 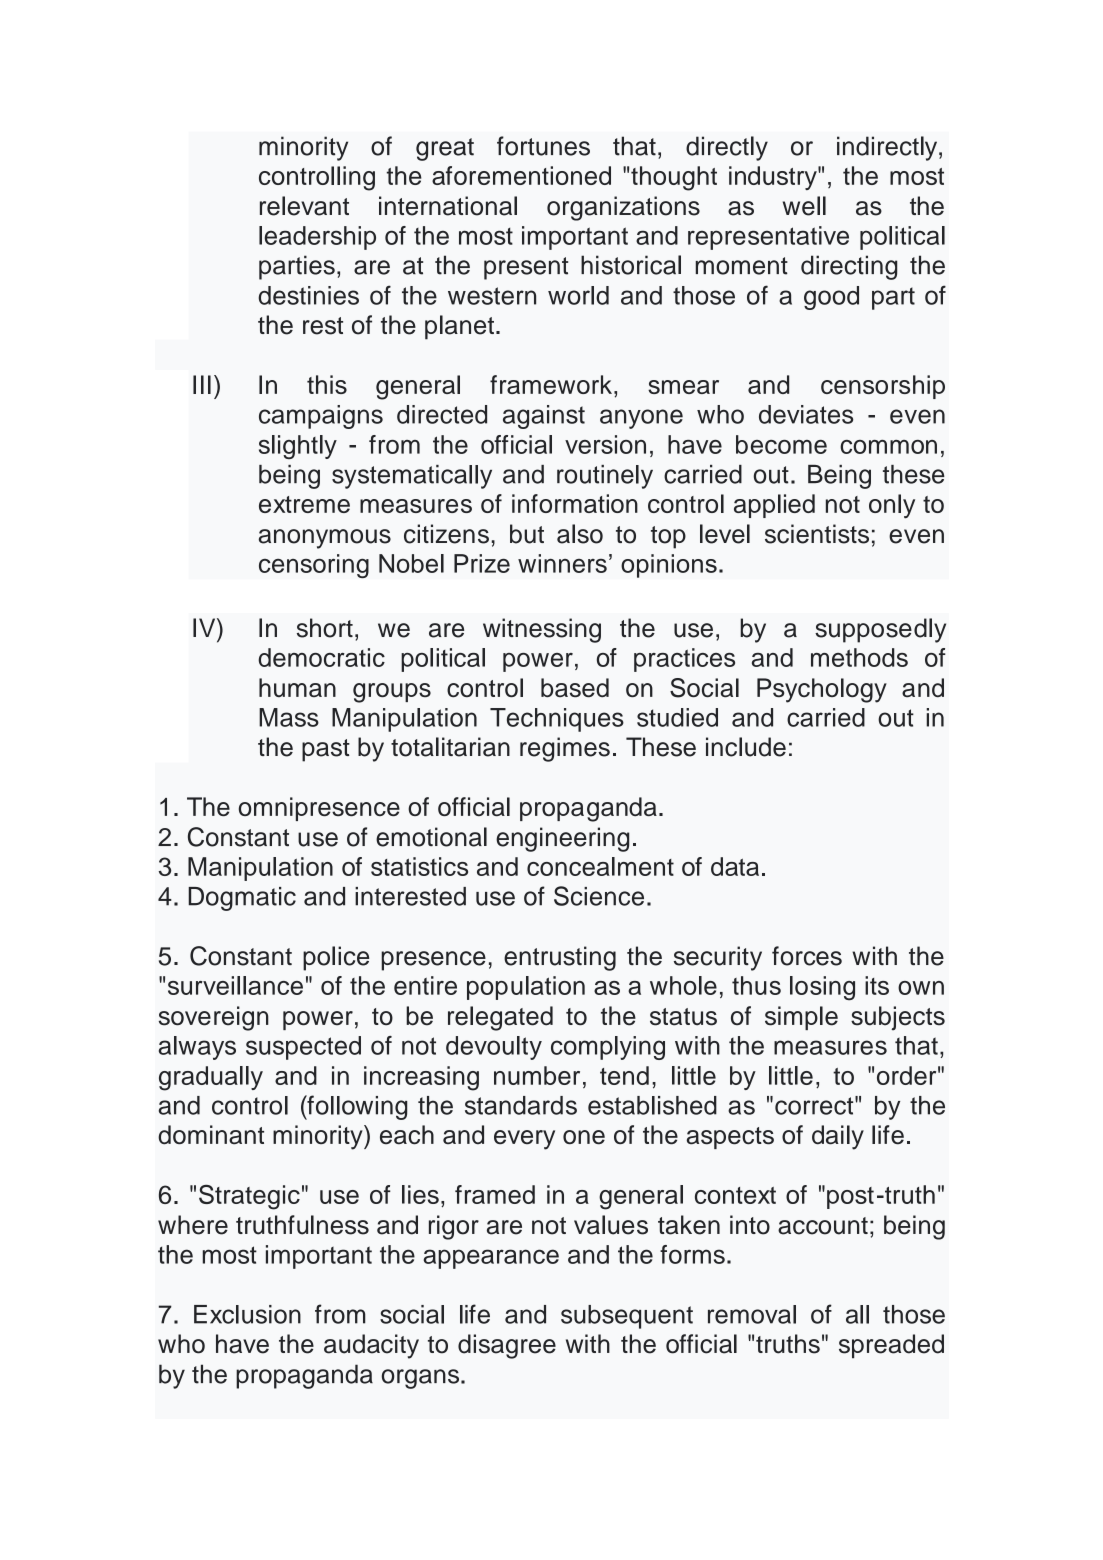 What do you see at coordinates (247, 1314) in the image?
I see `Exclusion` at bounding box center [247, 1314].
